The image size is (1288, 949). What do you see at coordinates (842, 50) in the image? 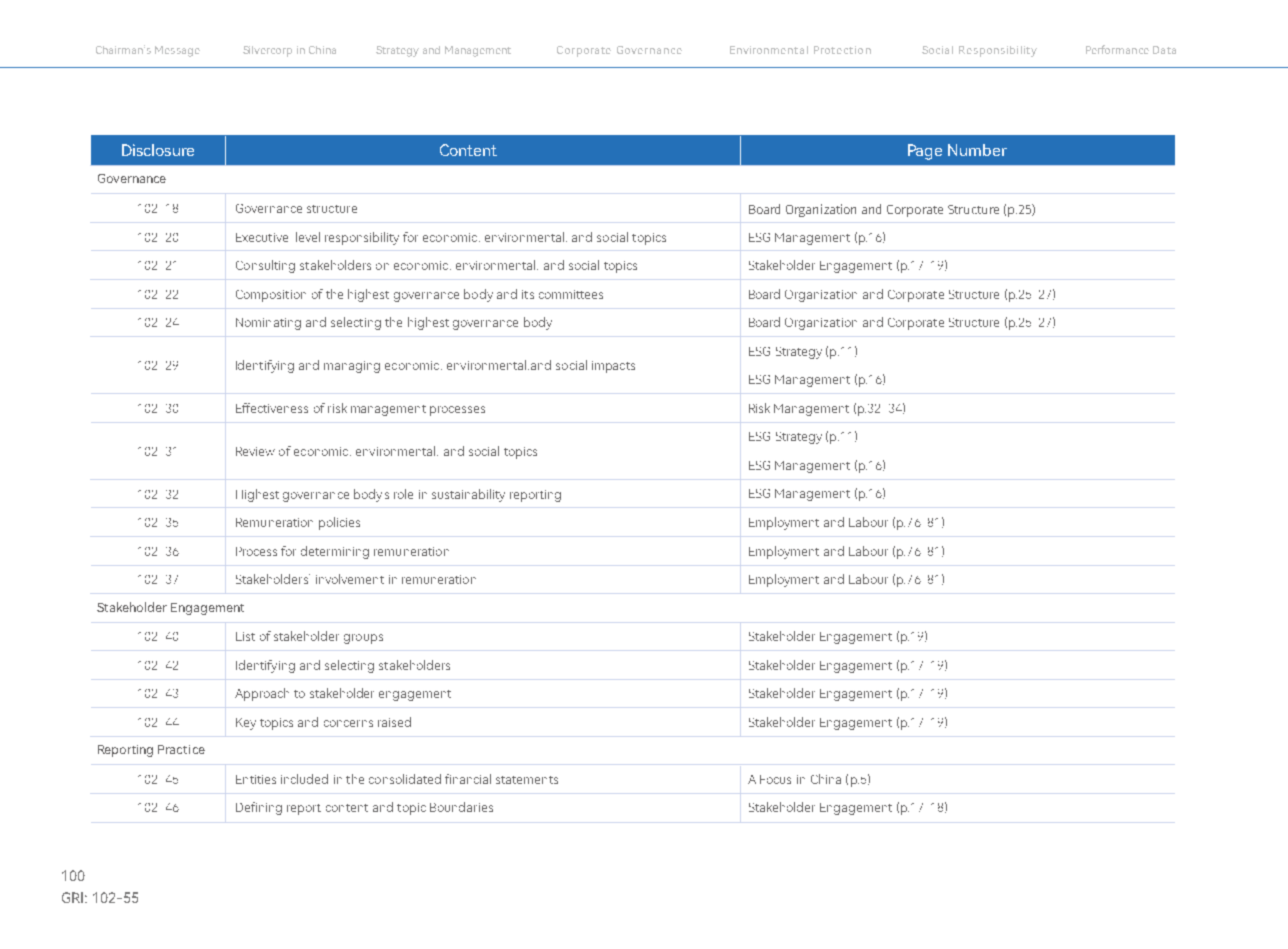
I see `Protection` at bounding box center [842, 50].
